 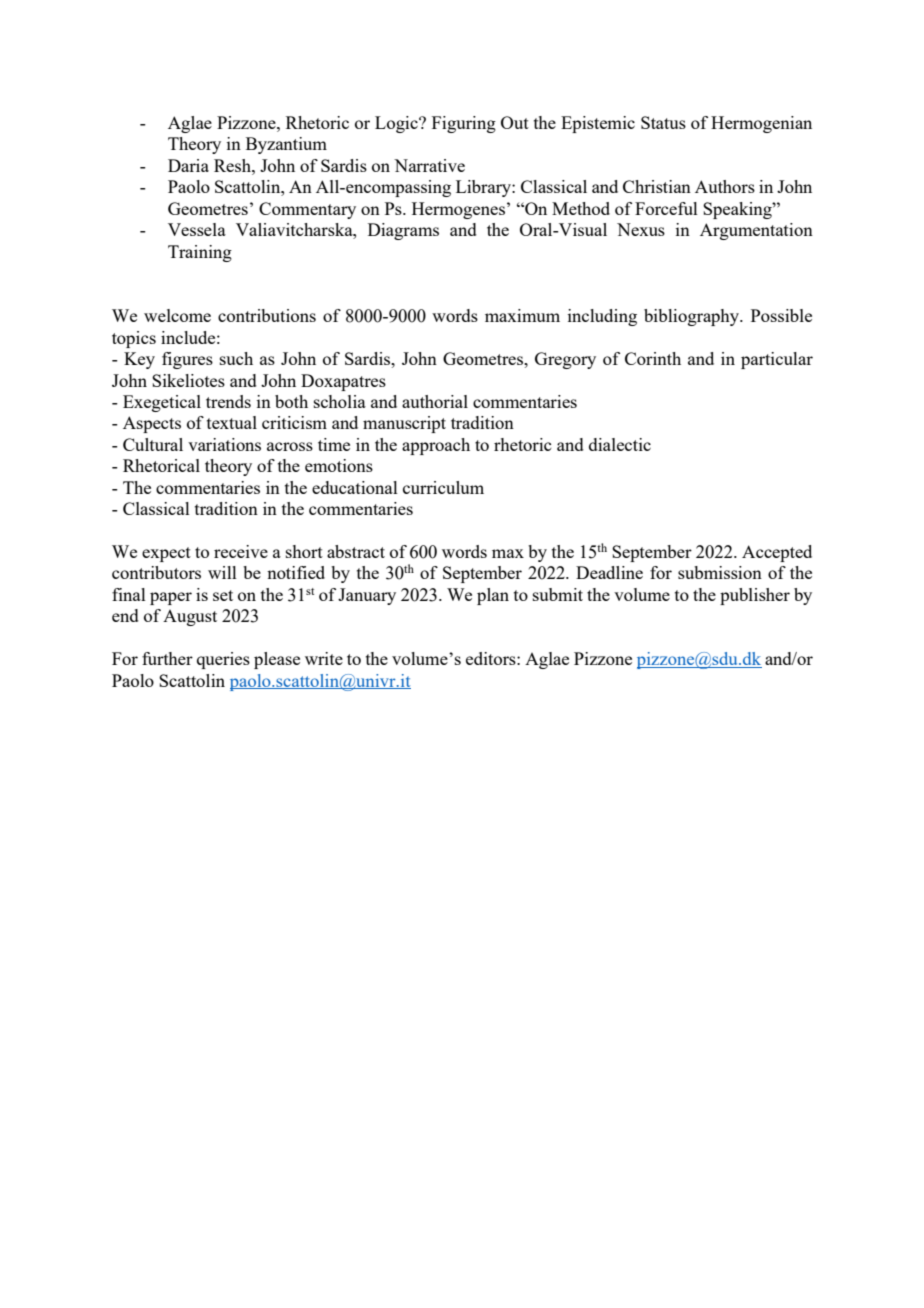 What do you see at coordinates (756, 231) in the screenshot?
I see `Argumentation` at bounding box center [756, 231].
